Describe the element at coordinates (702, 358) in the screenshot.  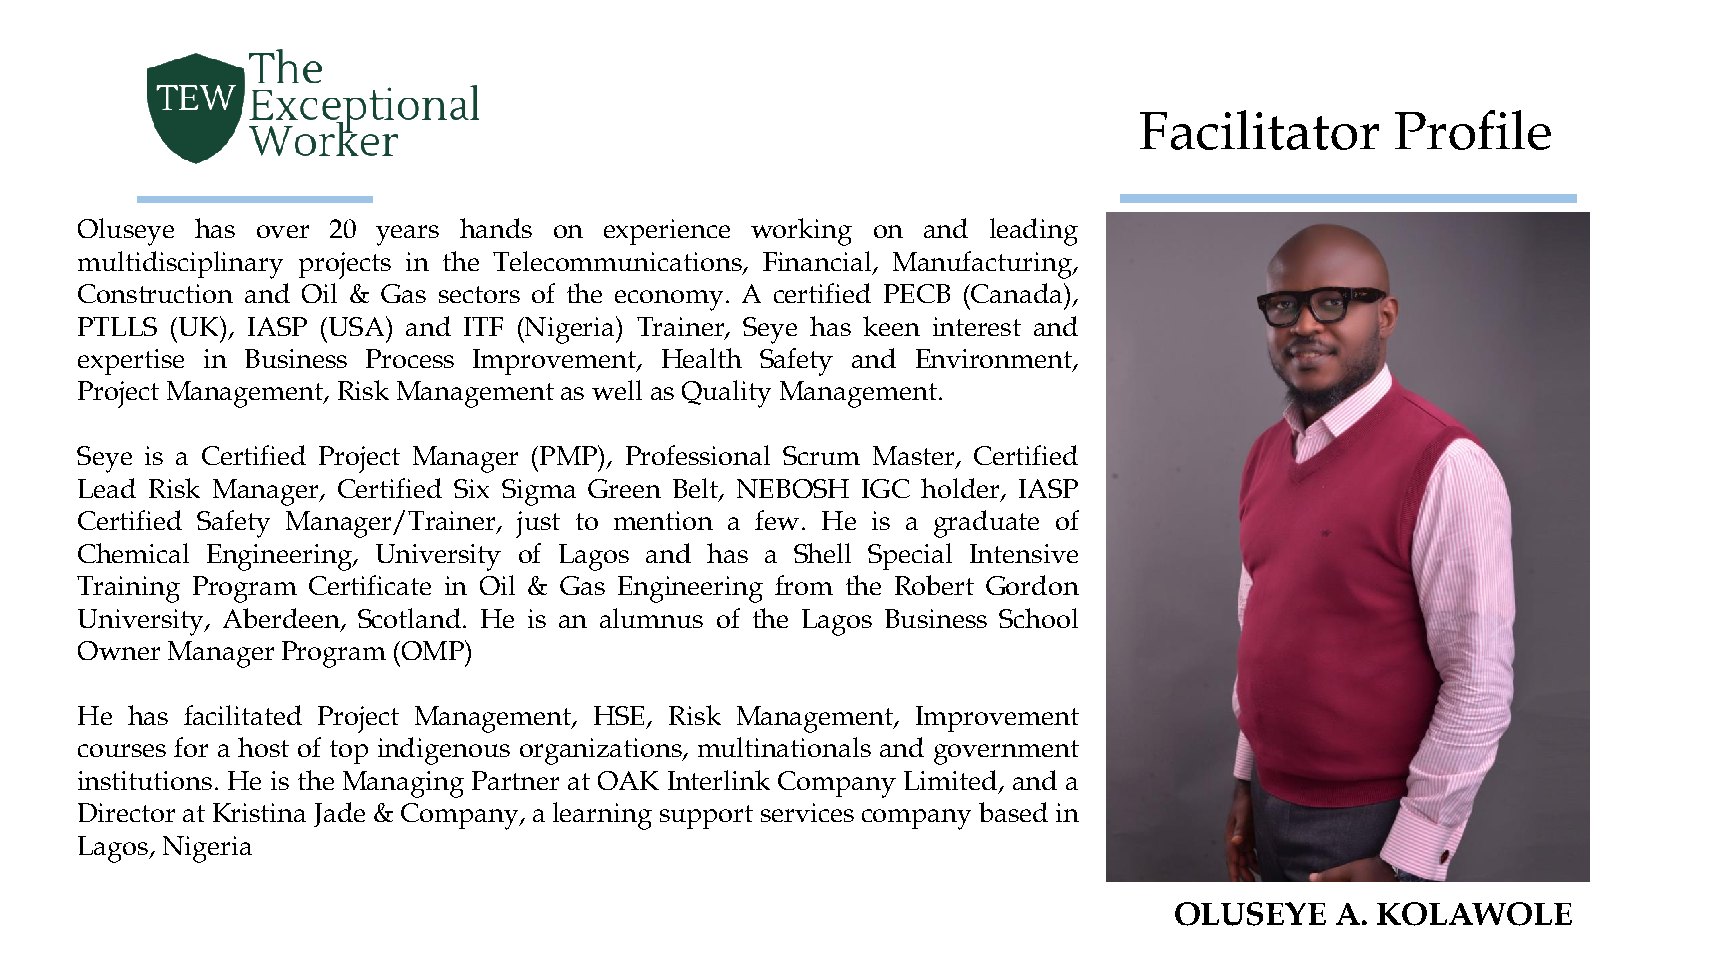
I see `Health` at that location.
